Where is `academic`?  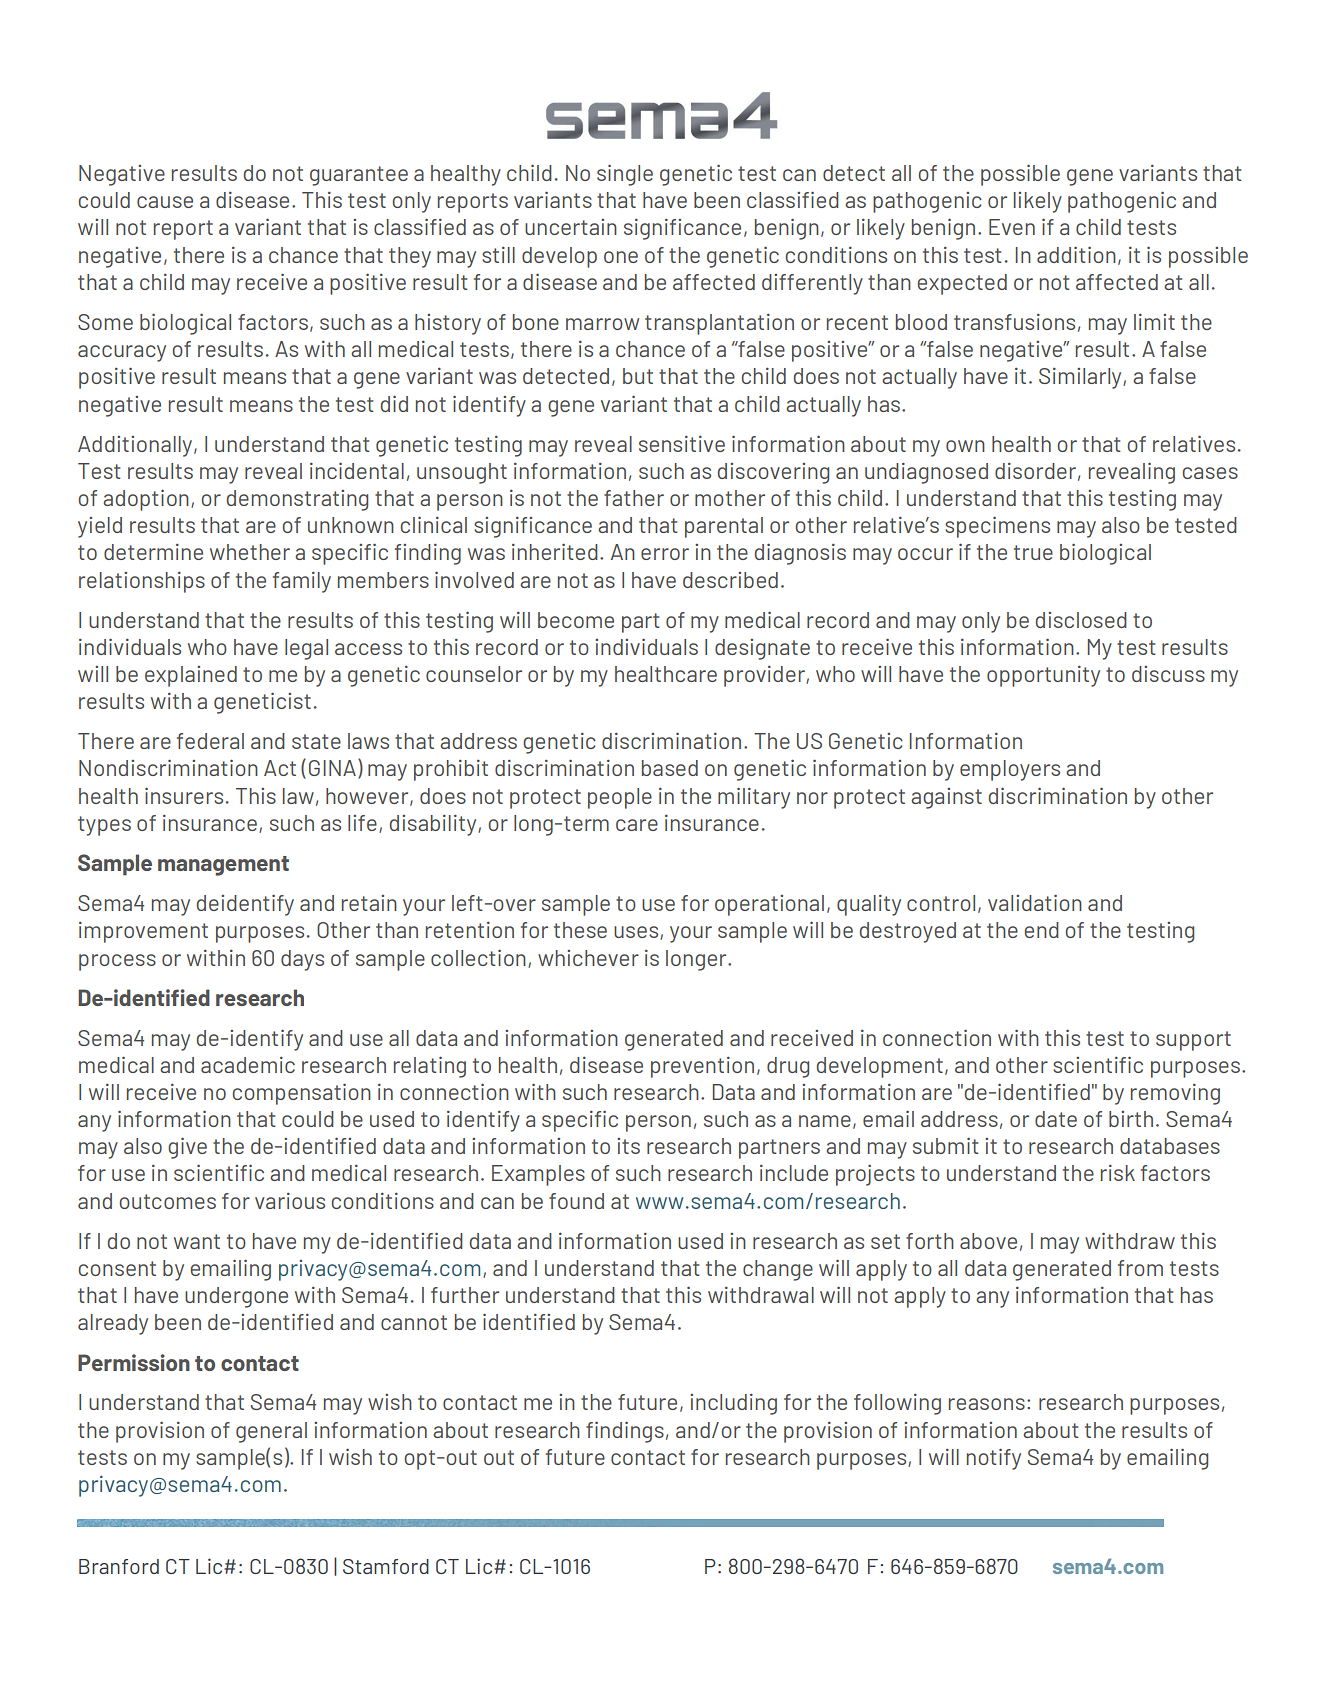
academic is located at coordinates (248, 1065).
